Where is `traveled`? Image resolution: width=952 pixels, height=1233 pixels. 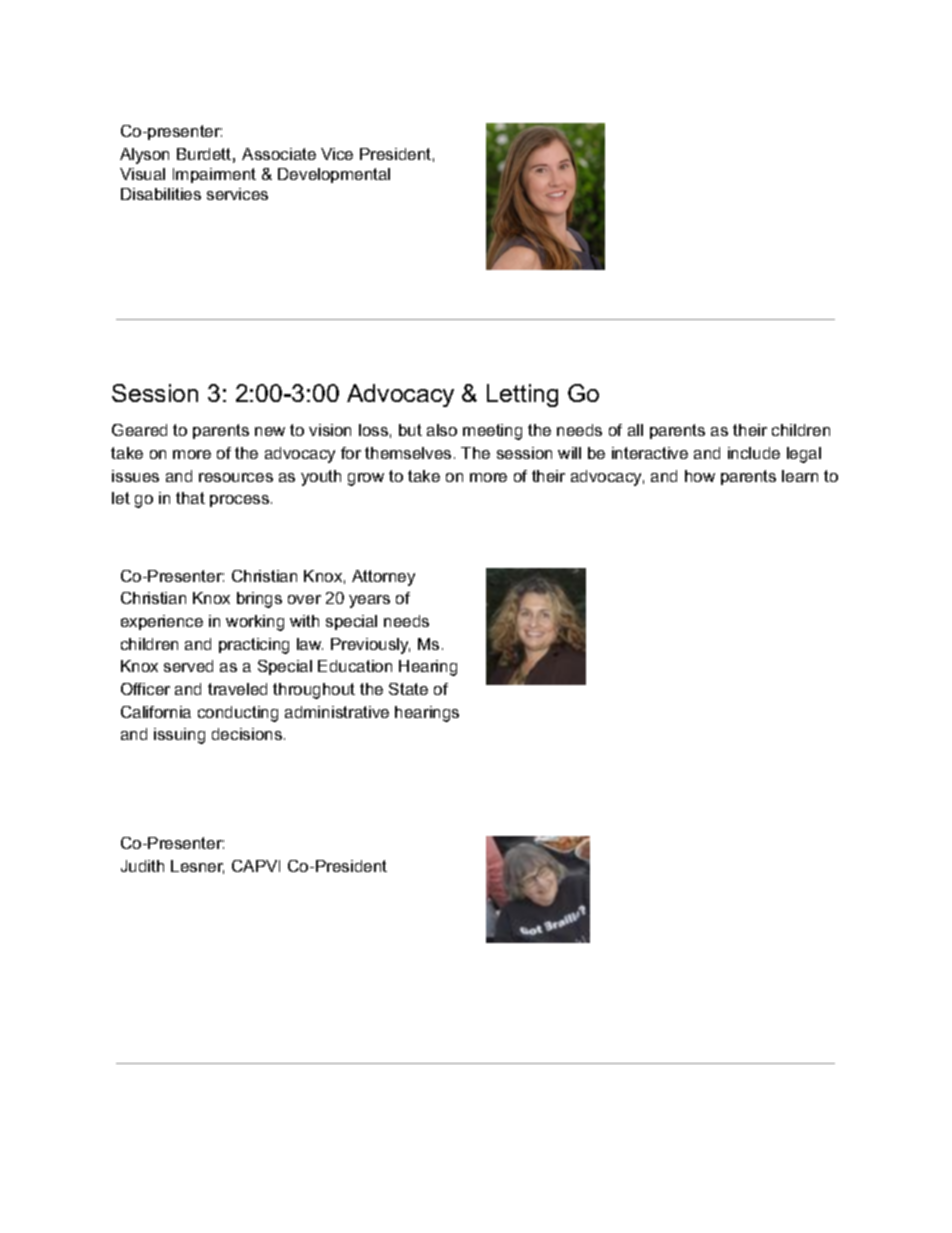 traveled is located at coordinates (237, 689).
